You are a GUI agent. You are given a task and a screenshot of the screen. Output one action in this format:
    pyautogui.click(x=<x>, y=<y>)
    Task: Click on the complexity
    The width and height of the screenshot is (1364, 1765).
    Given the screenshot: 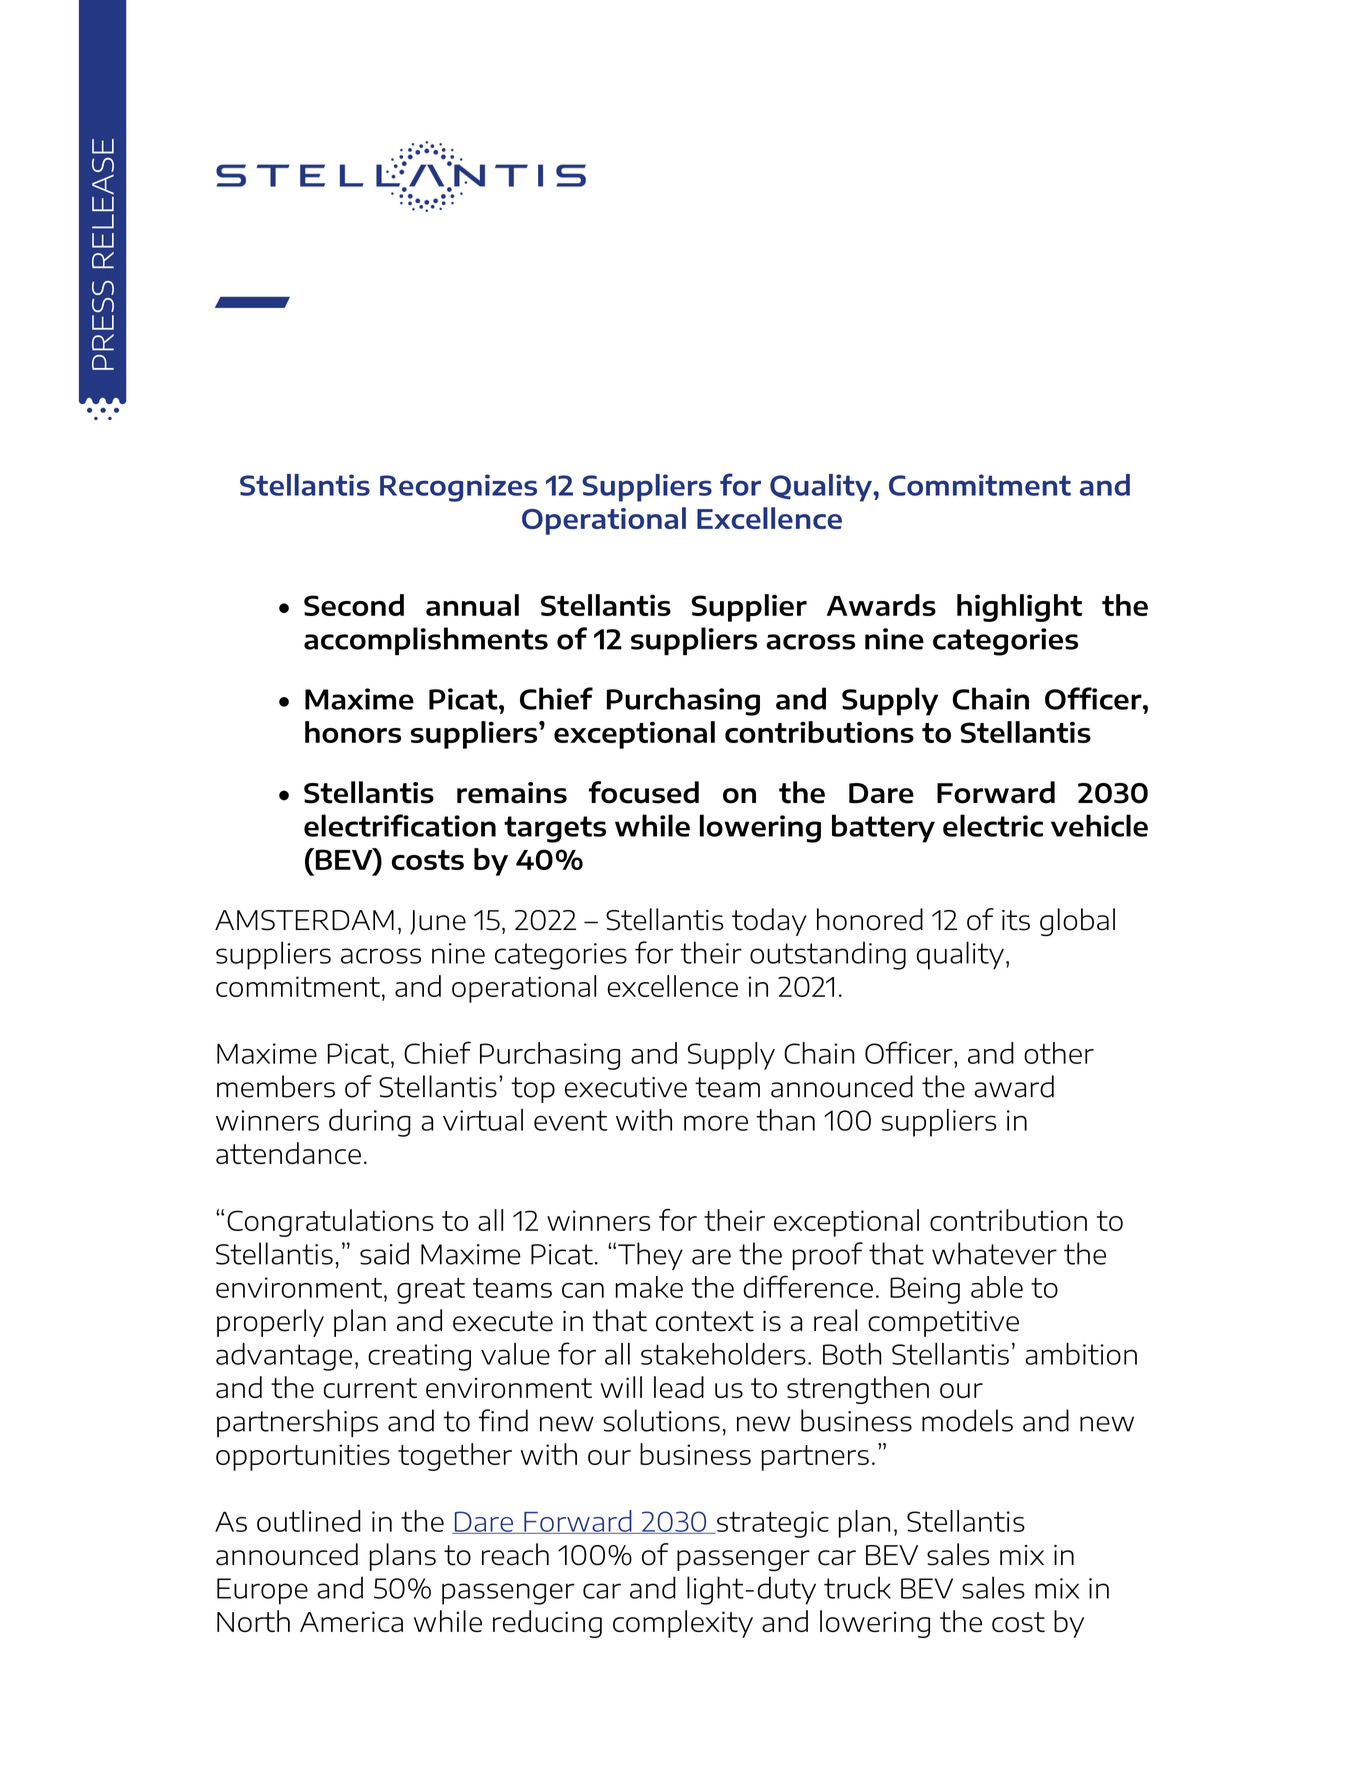 What is the action you would take?
    pyautogui.click(x=683, y=1624)
